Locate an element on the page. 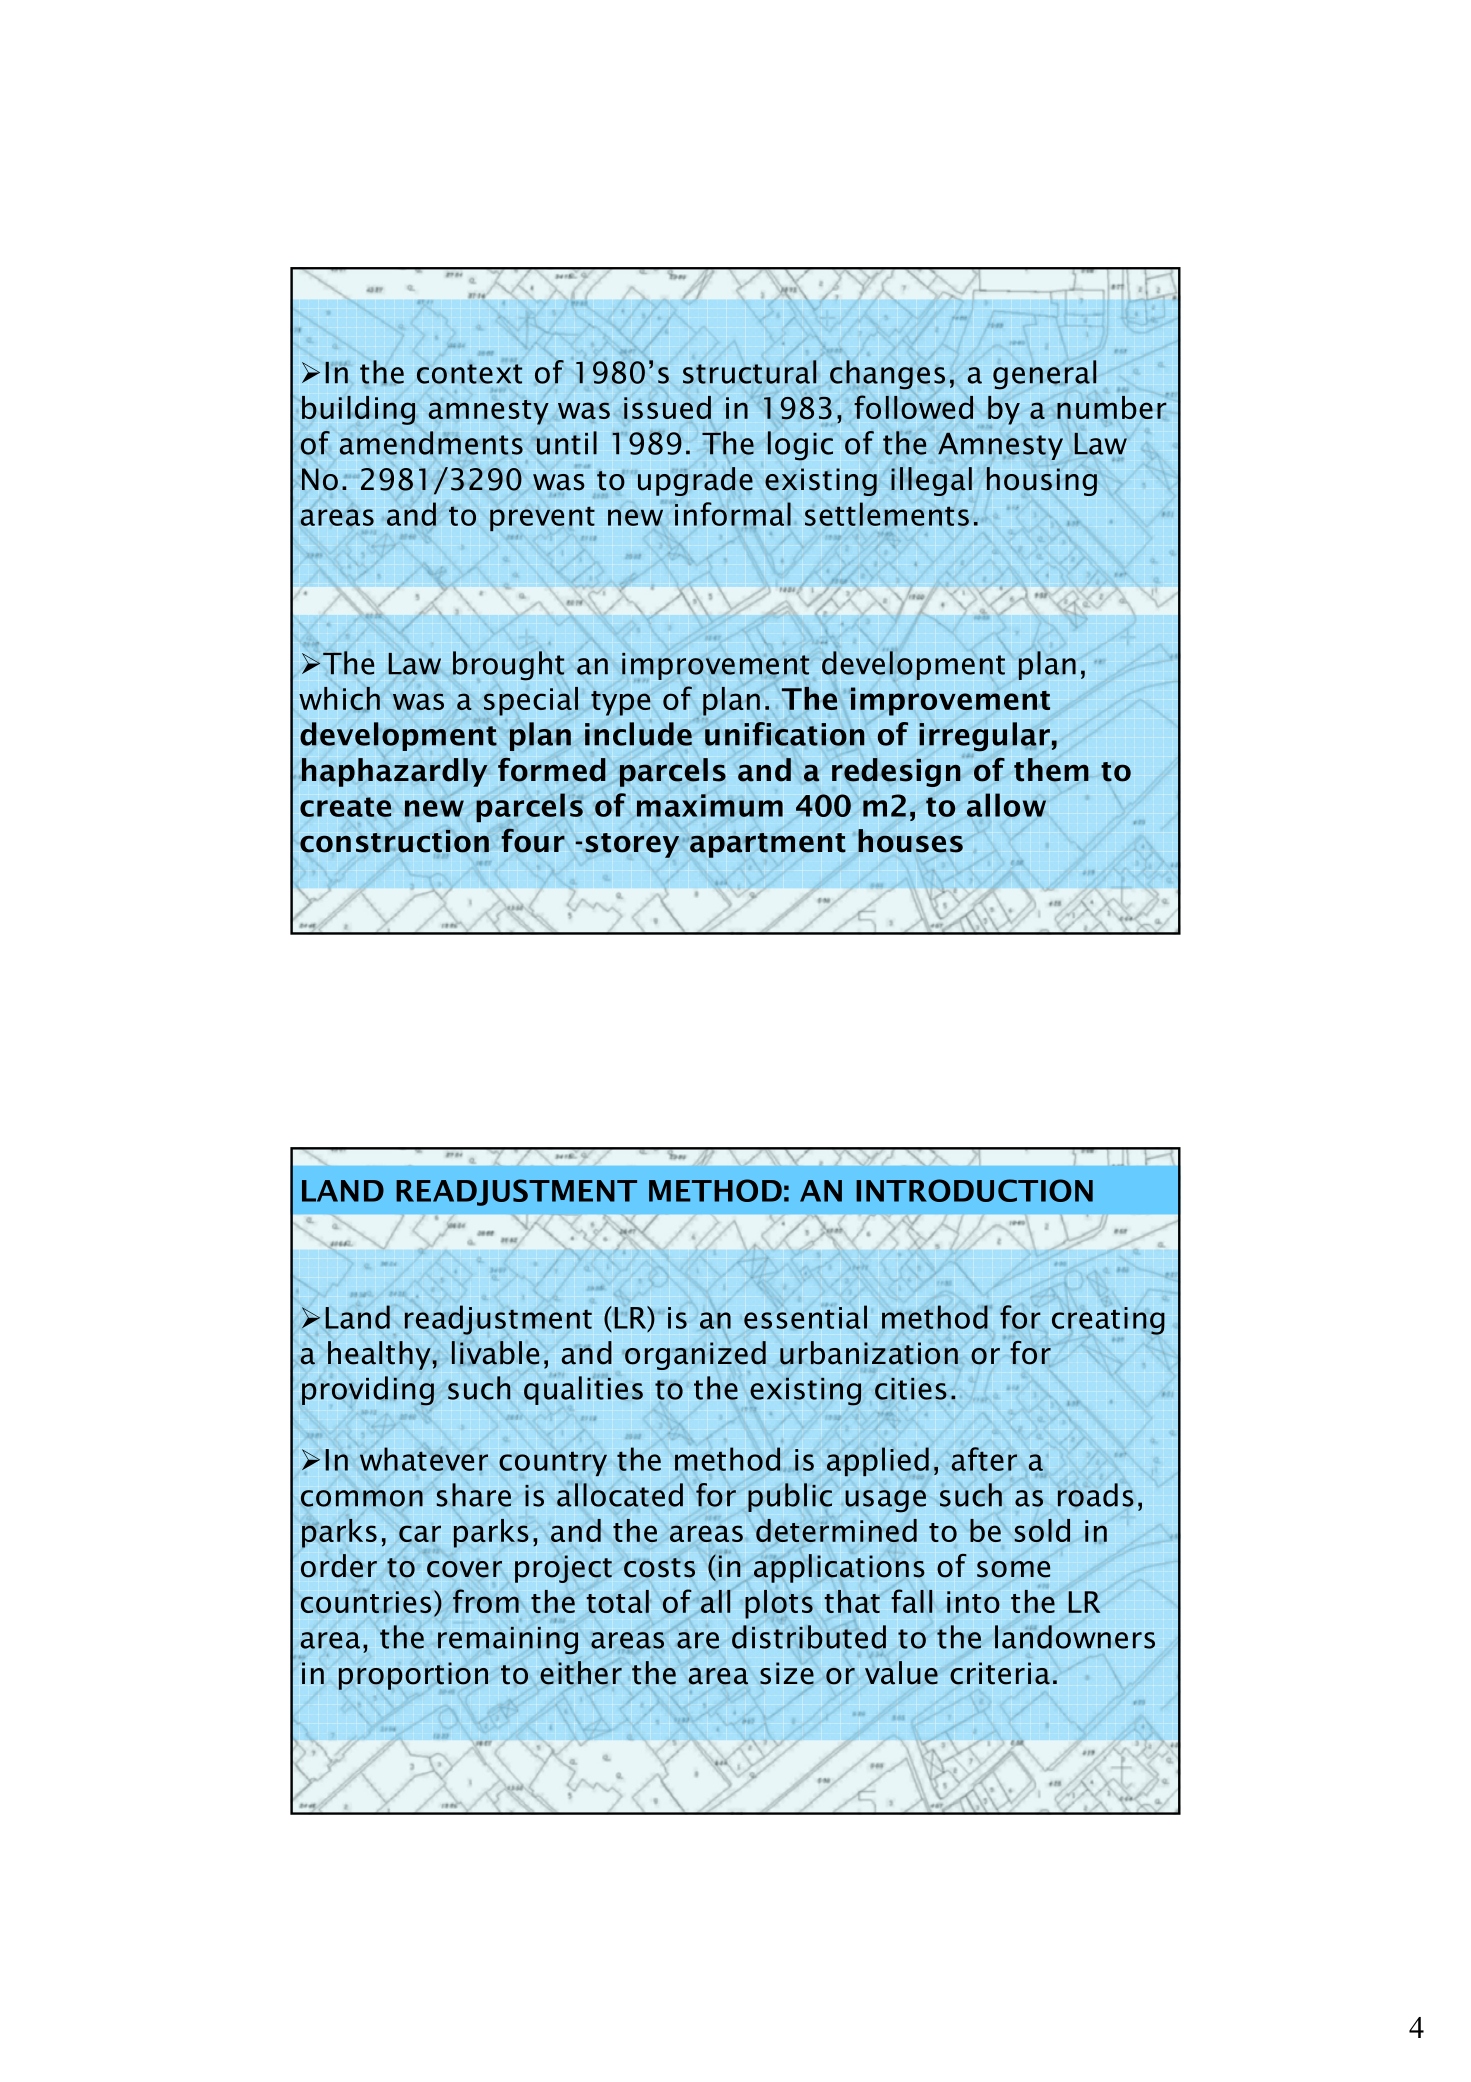 The height and width of the page is (2082, 1471). proportion is located at coordinates (413, 1676).
